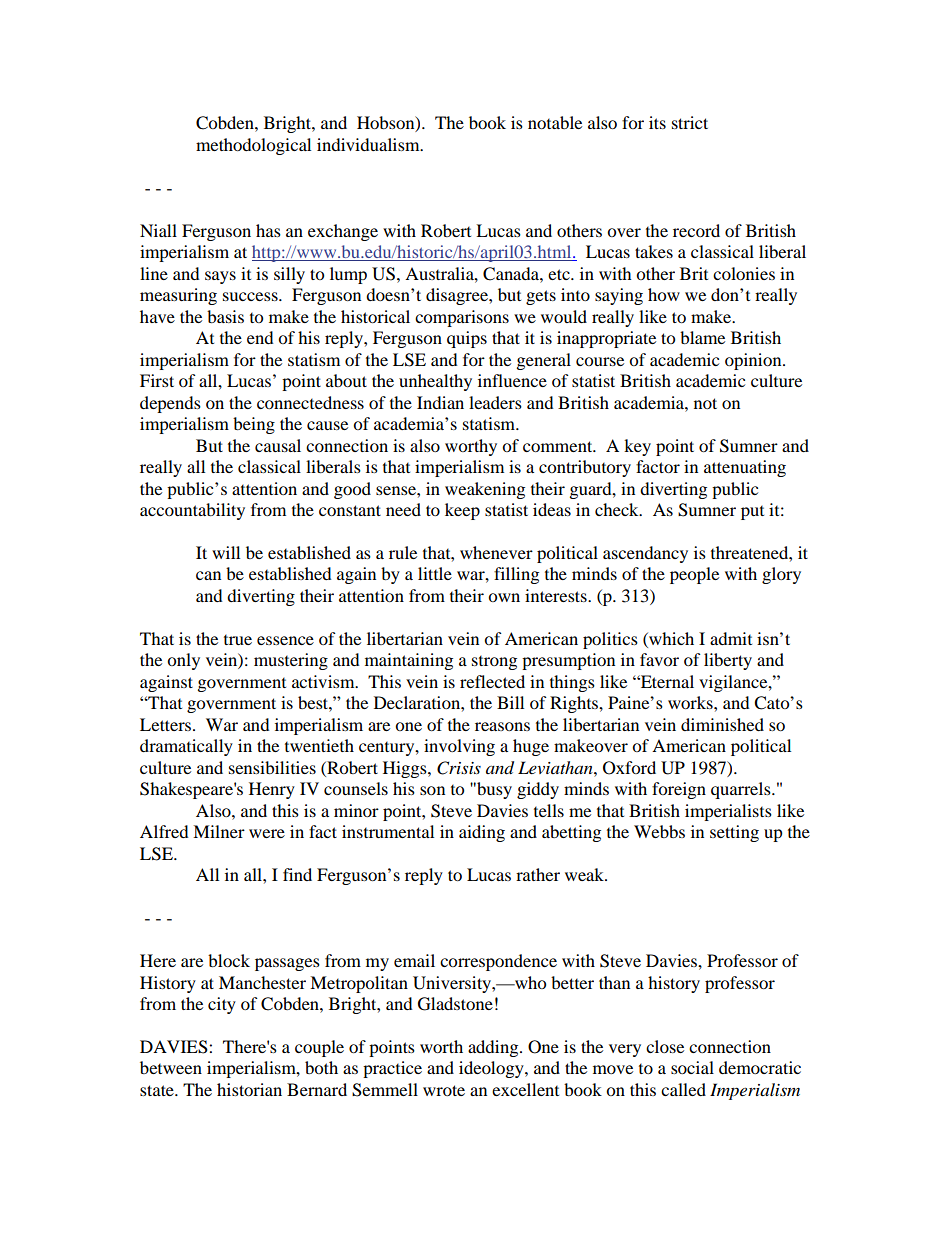  I want to click on true, so click(238, 640).
